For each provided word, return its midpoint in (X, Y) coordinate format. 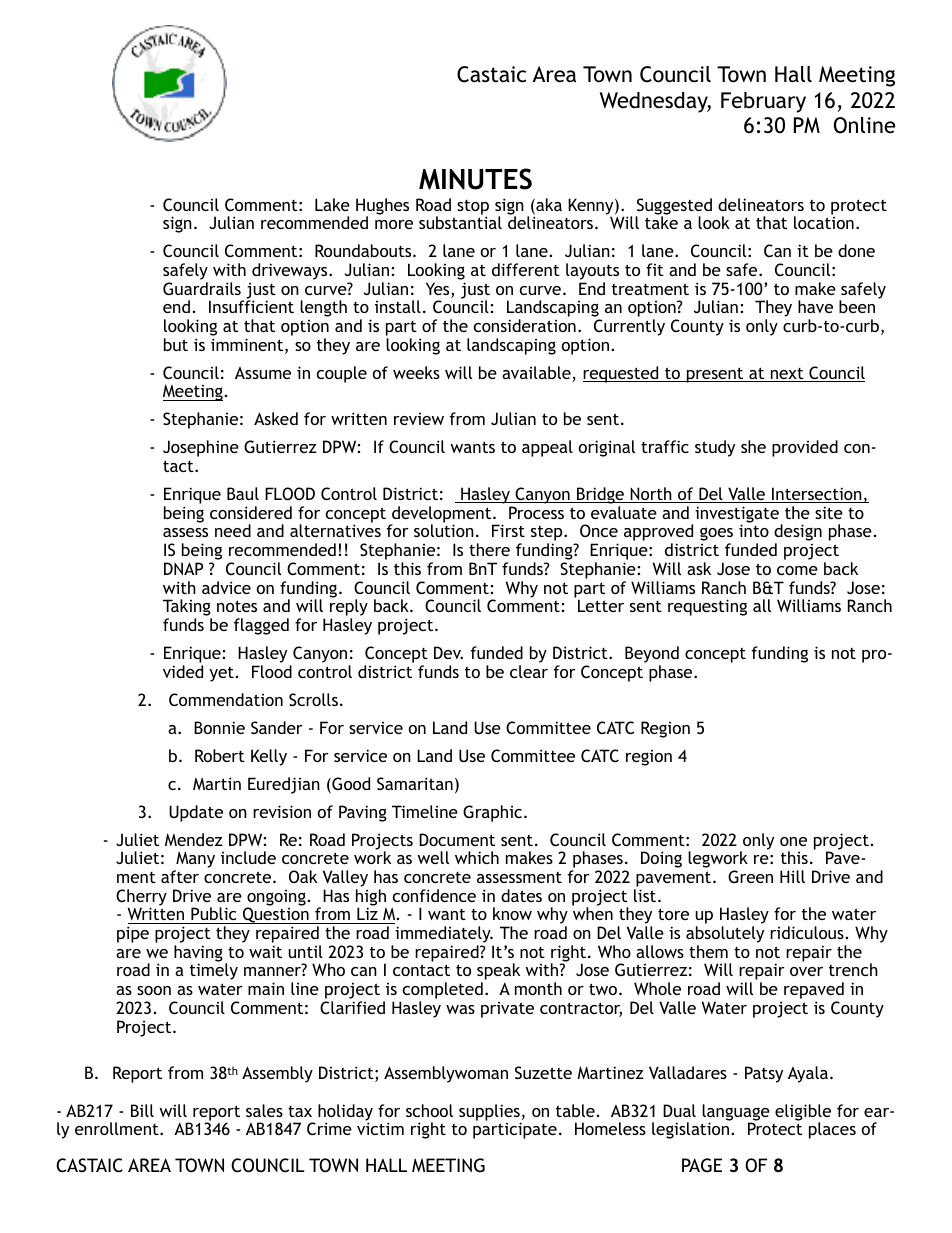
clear (529, 671)
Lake (332, 204)
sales (264, 1110)
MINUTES (475, 179)
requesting (707, 607)
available (537, 374)
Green (750, 876)
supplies (490, 1113)
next (787, 375)
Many (194, 861)
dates (521, 895)
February (763, 102)
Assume (263, 373)
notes (237, 606)
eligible (803, 1113)
